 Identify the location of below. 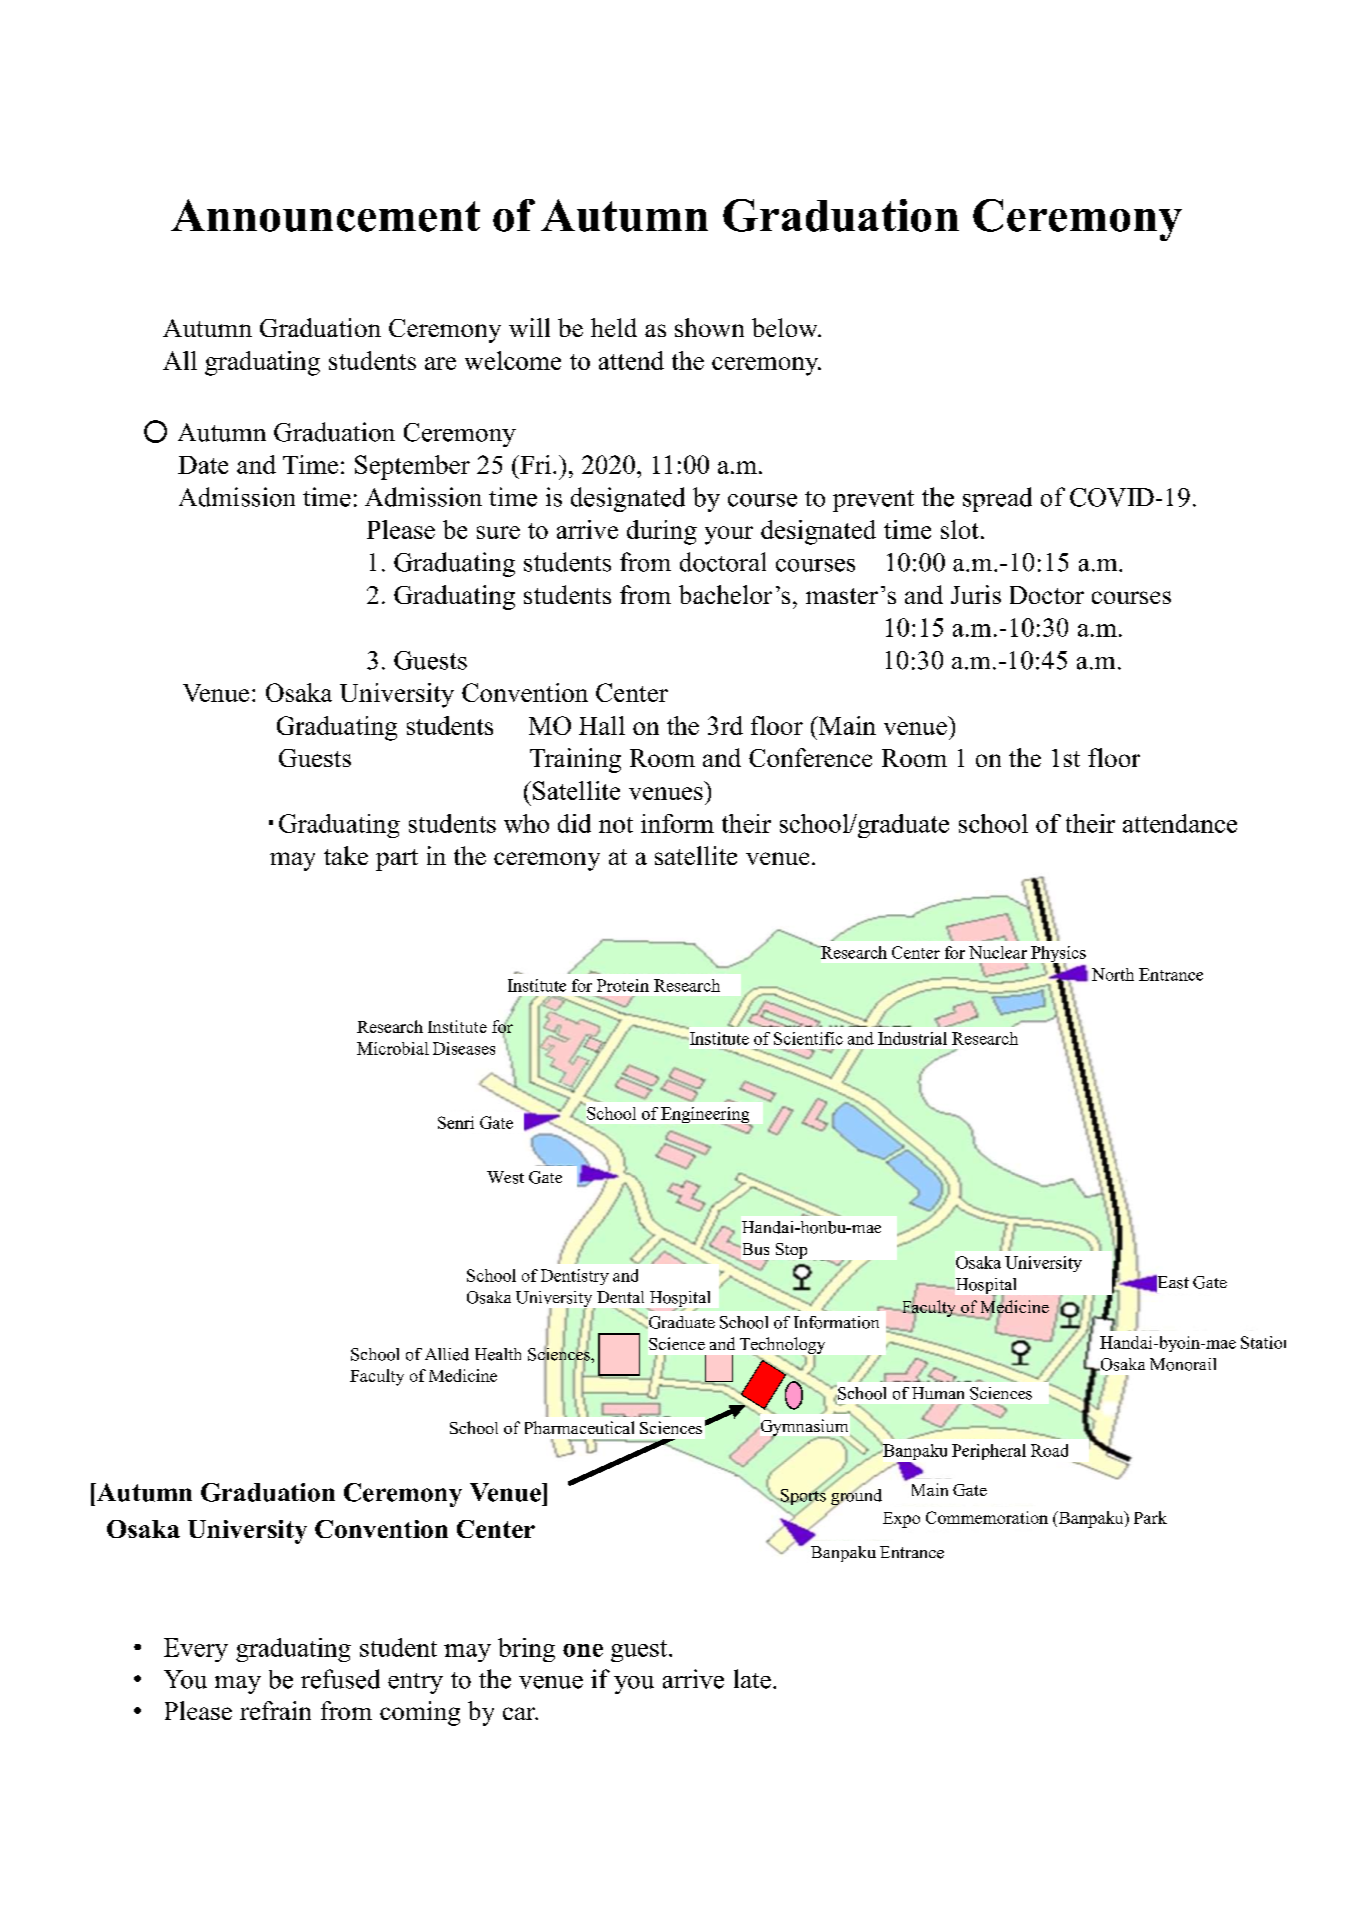
(786, 327).
